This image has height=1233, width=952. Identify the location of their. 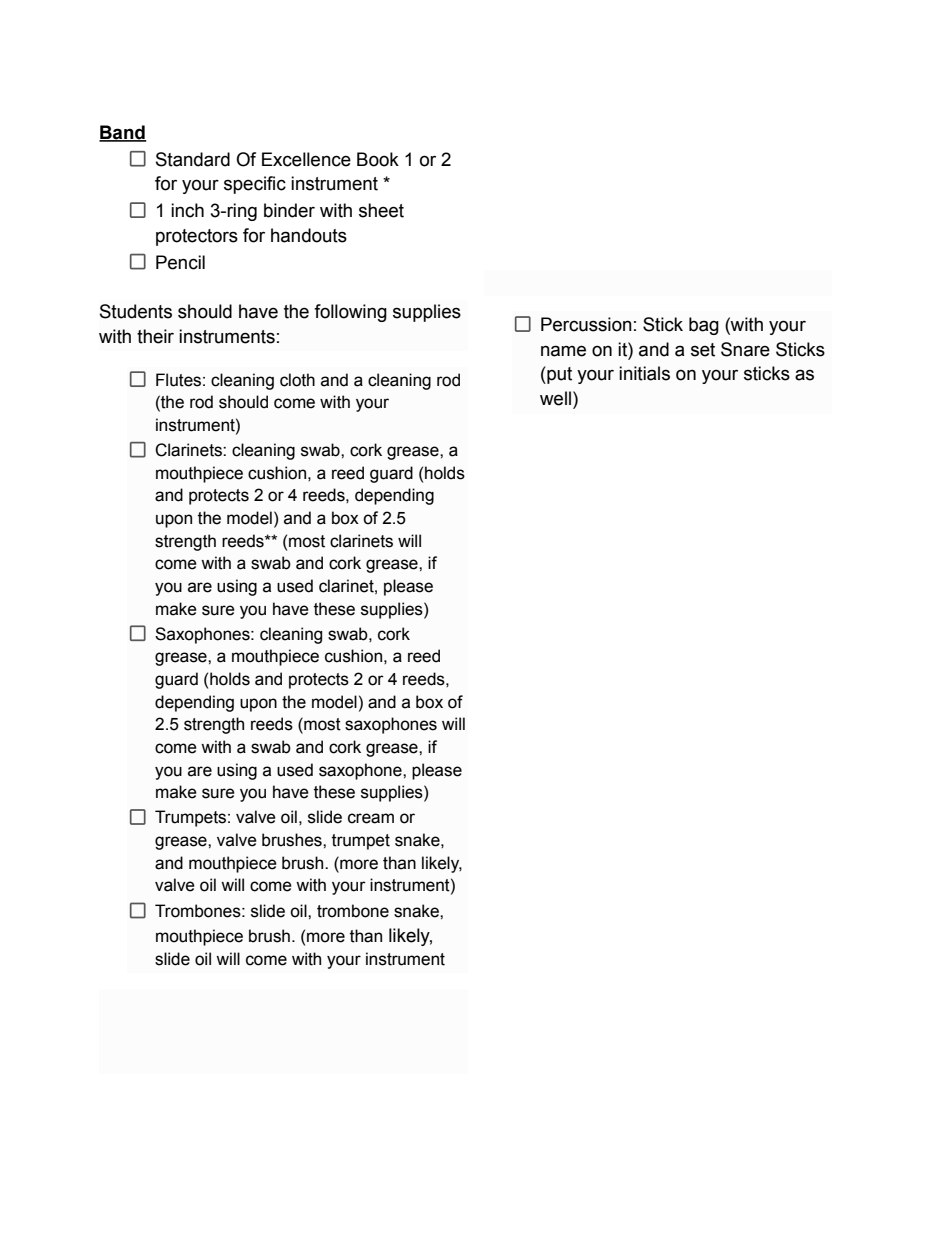
(155, 336).
